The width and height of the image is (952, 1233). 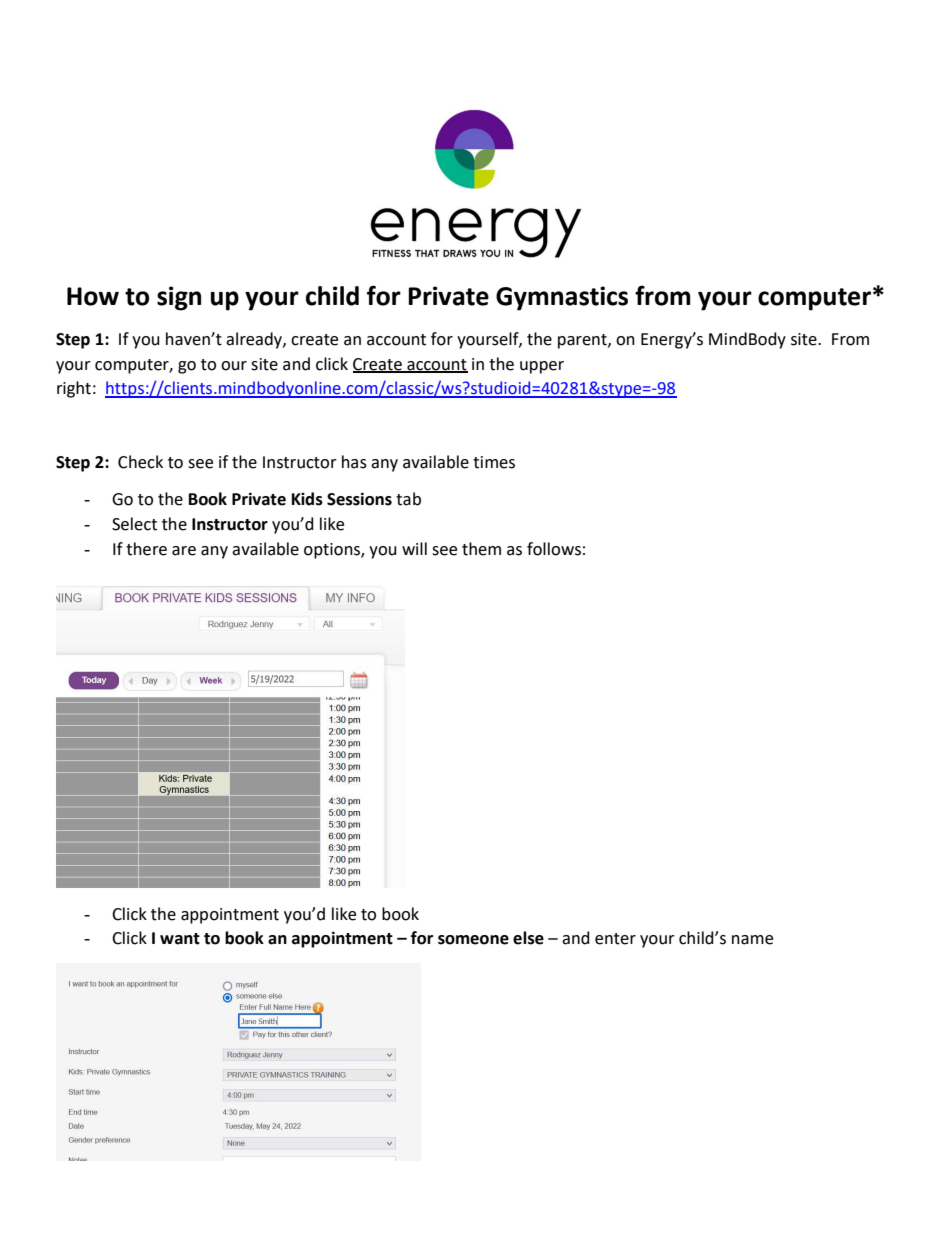 I want to click on Gymnastics, so click(x=562, y=298).
